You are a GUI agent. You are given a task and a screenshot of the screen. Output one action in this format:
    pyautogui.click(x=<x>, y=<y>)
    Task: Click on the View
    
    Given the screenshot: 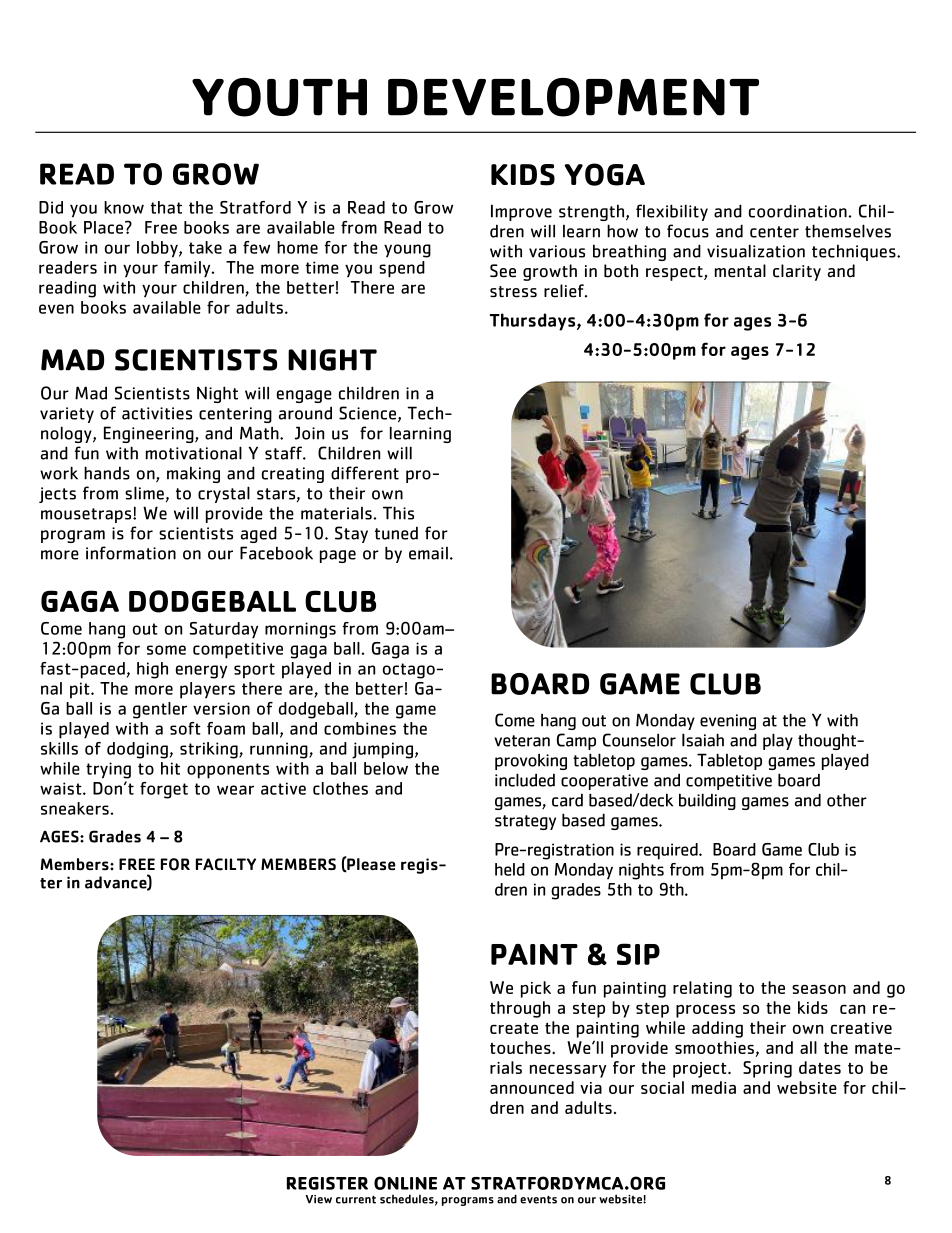 What is the action you would take?
    pyautogui.click(x=318, y=1199)
